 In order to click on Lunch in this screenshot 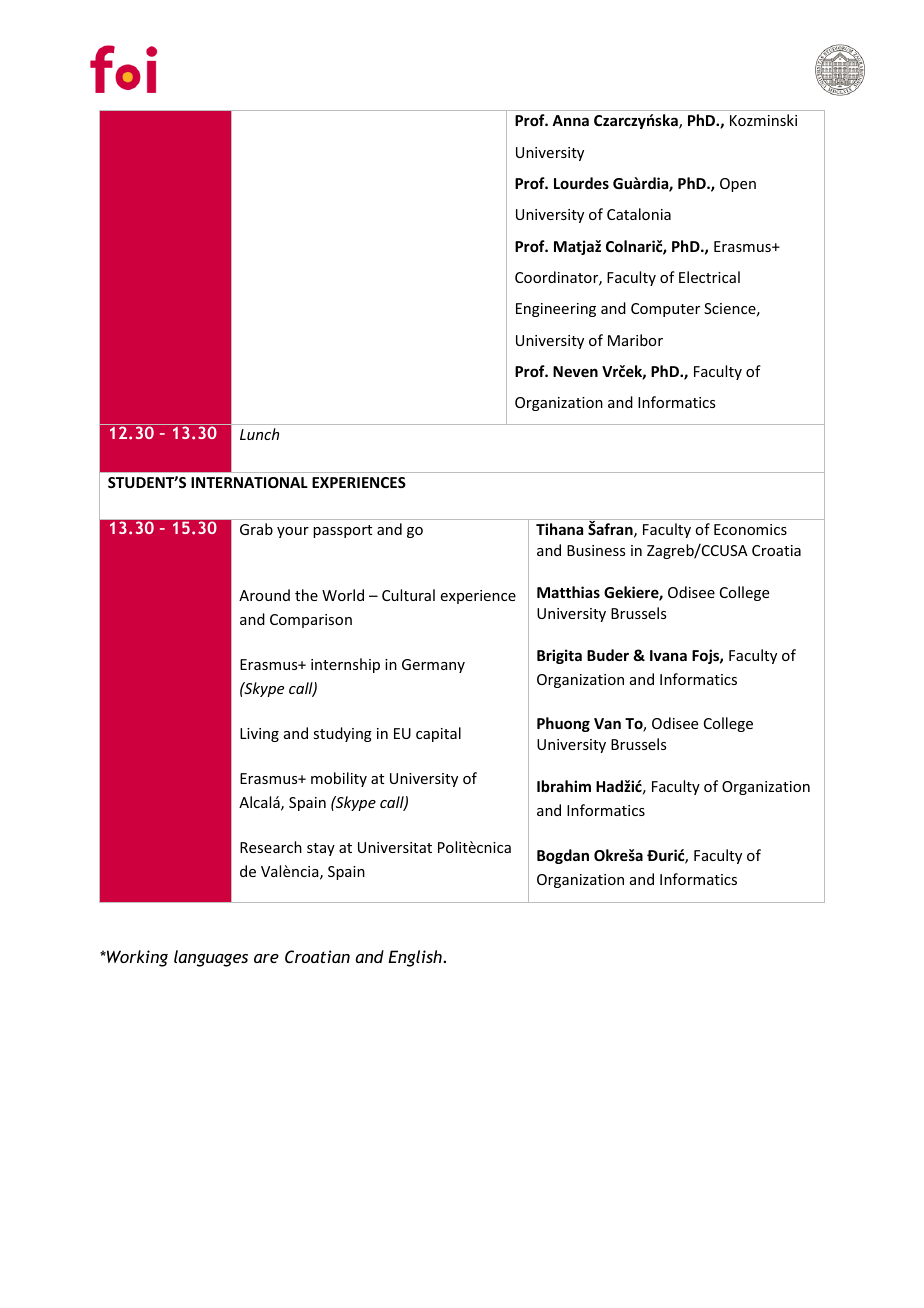, I will do `click(259, 434)`.
